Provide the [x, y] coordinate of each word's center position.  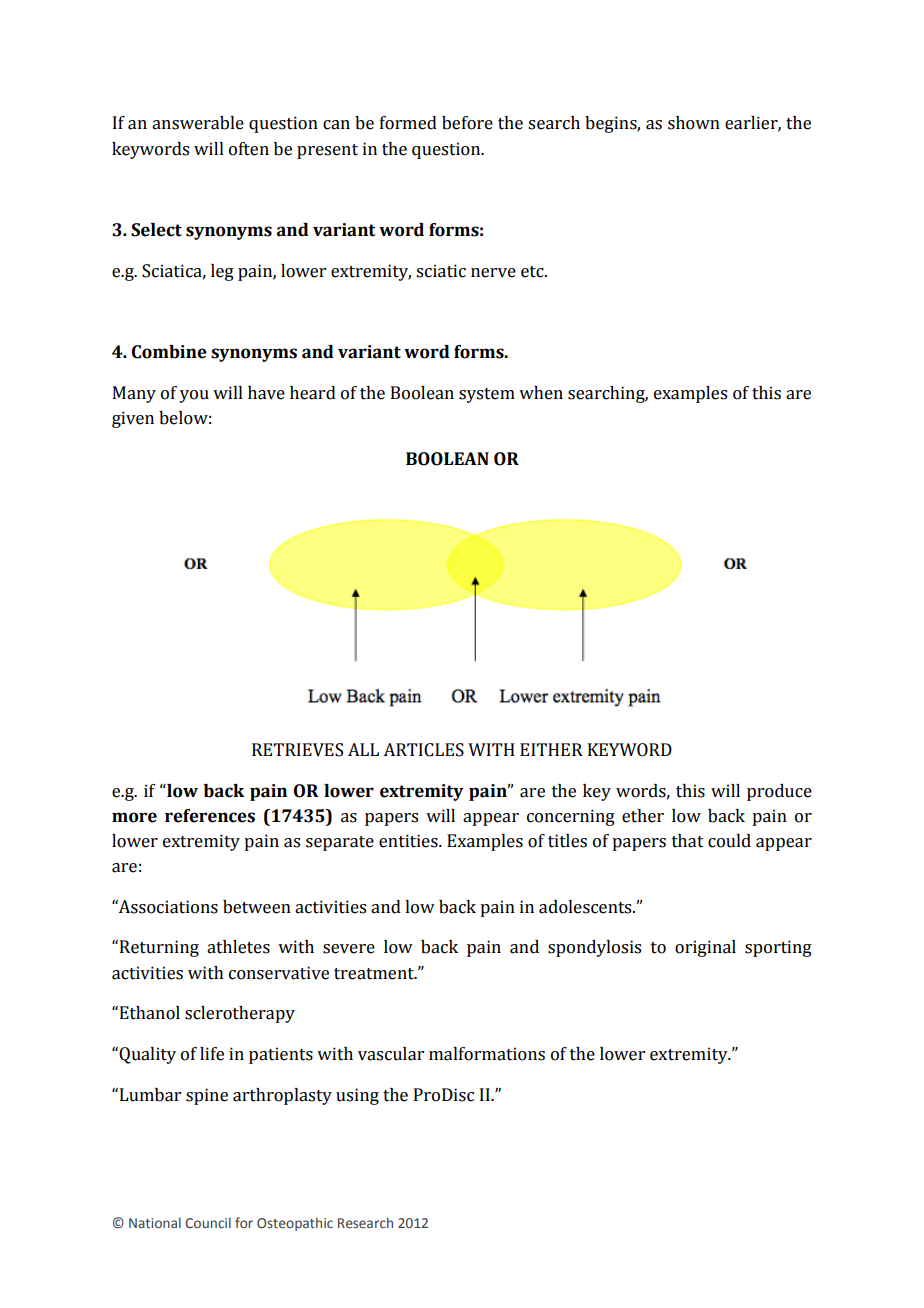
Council [208, 1222]
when [541, 393]
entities [409, 841]
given [133, 419]
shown [694, 123]
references [210, 816]
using [357, 1096]
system [487, 395]
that [688, 841]
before [467, 123]
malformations [487, 1054]
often [249, 149]
